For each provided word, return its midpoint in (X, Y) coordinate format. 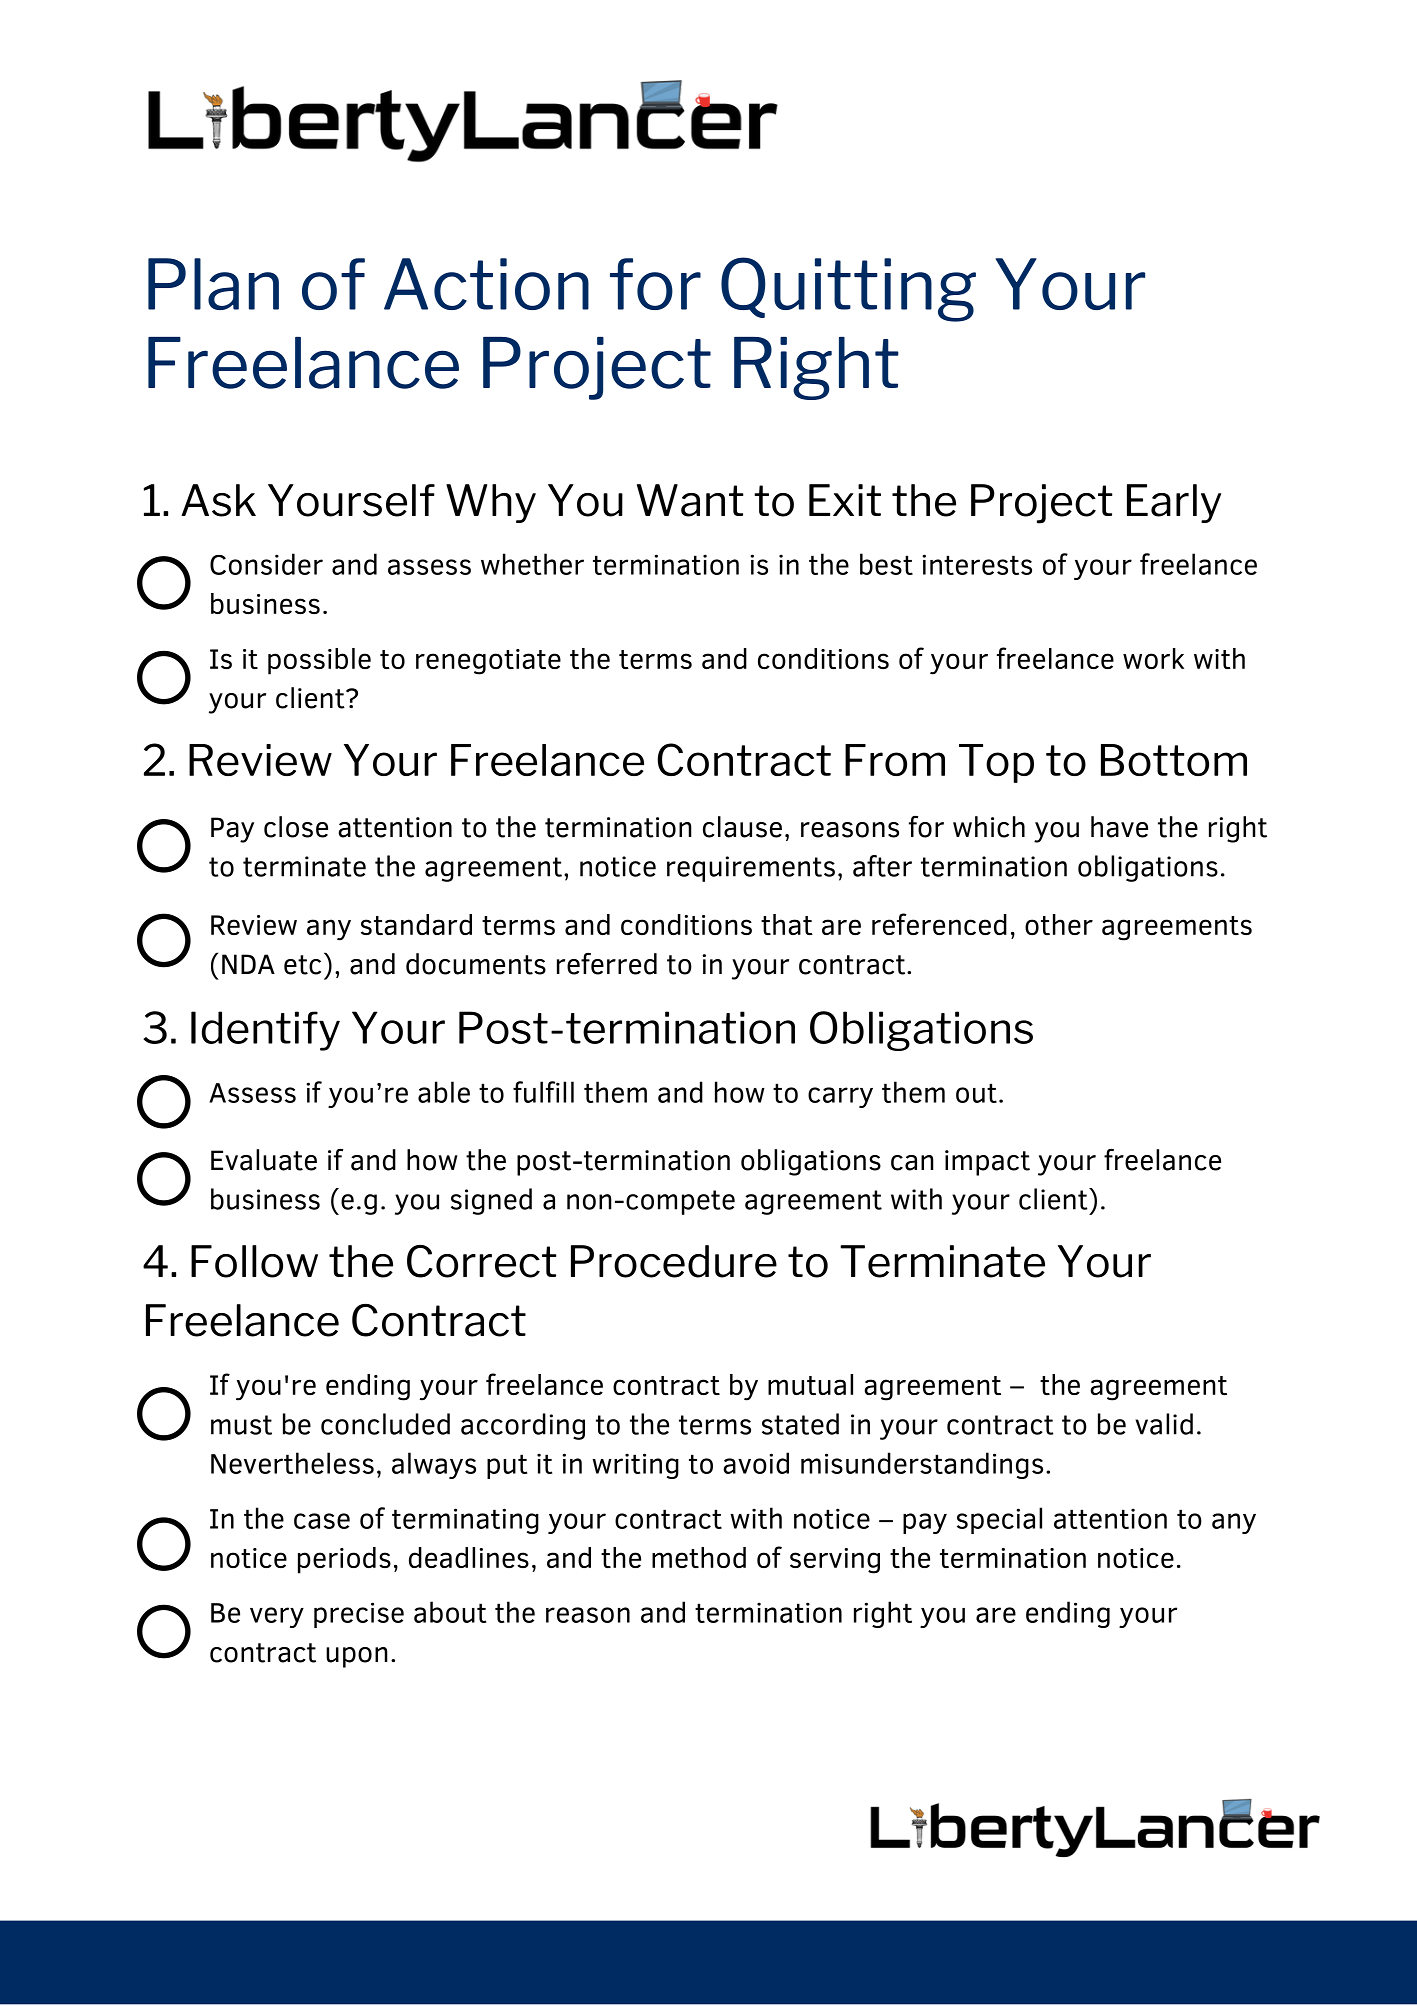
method (699, 1557)
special (999, 1520)
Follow (254, 1261)
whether (532, 564)
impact (987, 1163)
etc (302, 965)
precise (359, 1615)
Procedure (674, 1261)
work (1153, 658)
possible (319, 661)
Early (1174, 503)
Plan (213, 284)
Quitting (848, 289)
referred (607, 964)
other (1059, 924)
